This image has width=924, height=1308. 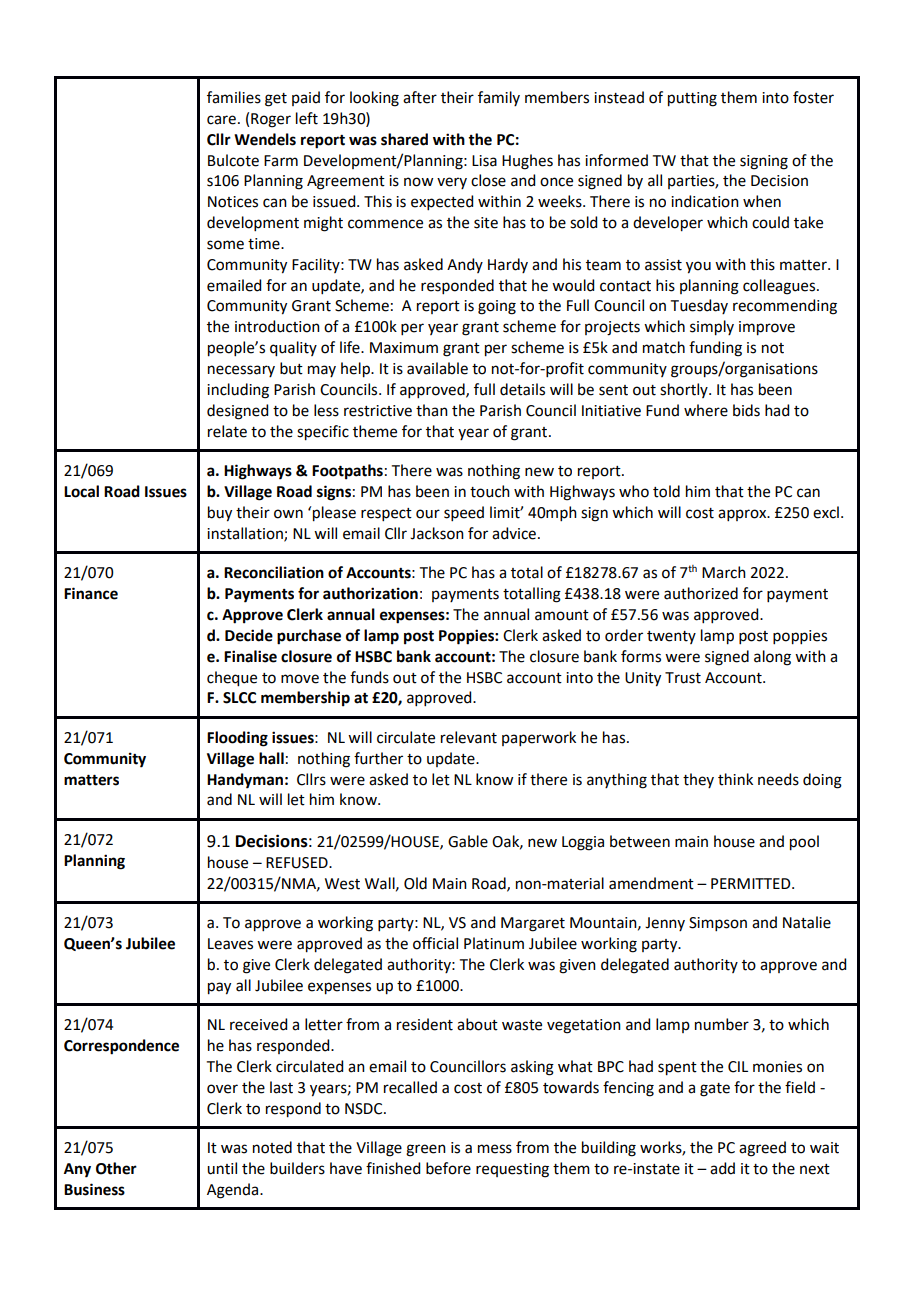 What do you see at coordinates (222, 1168) in the image?
I see `until` at bounding box center [222, 1168].
